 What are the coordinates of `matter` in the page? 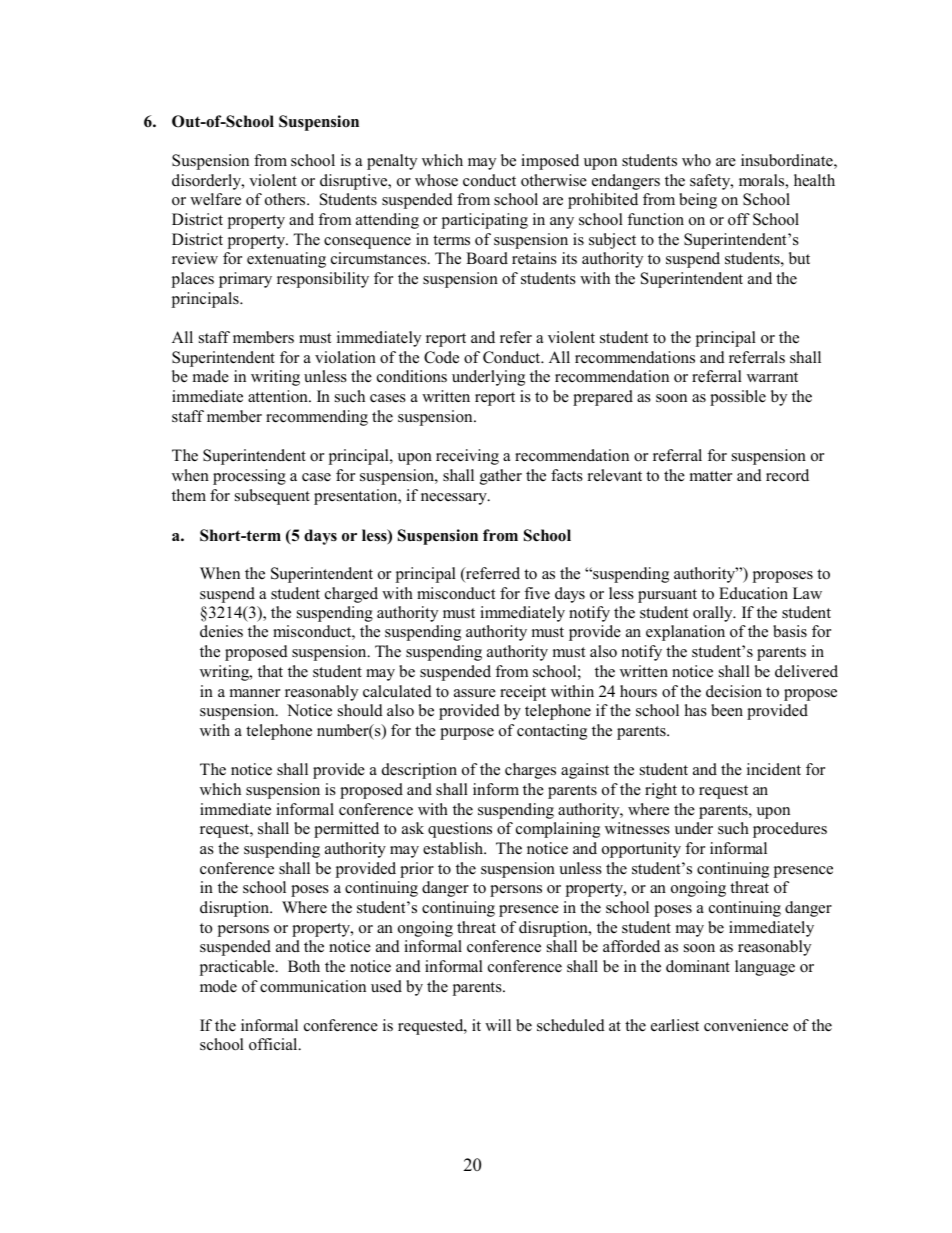 It's located at (711, 476).
